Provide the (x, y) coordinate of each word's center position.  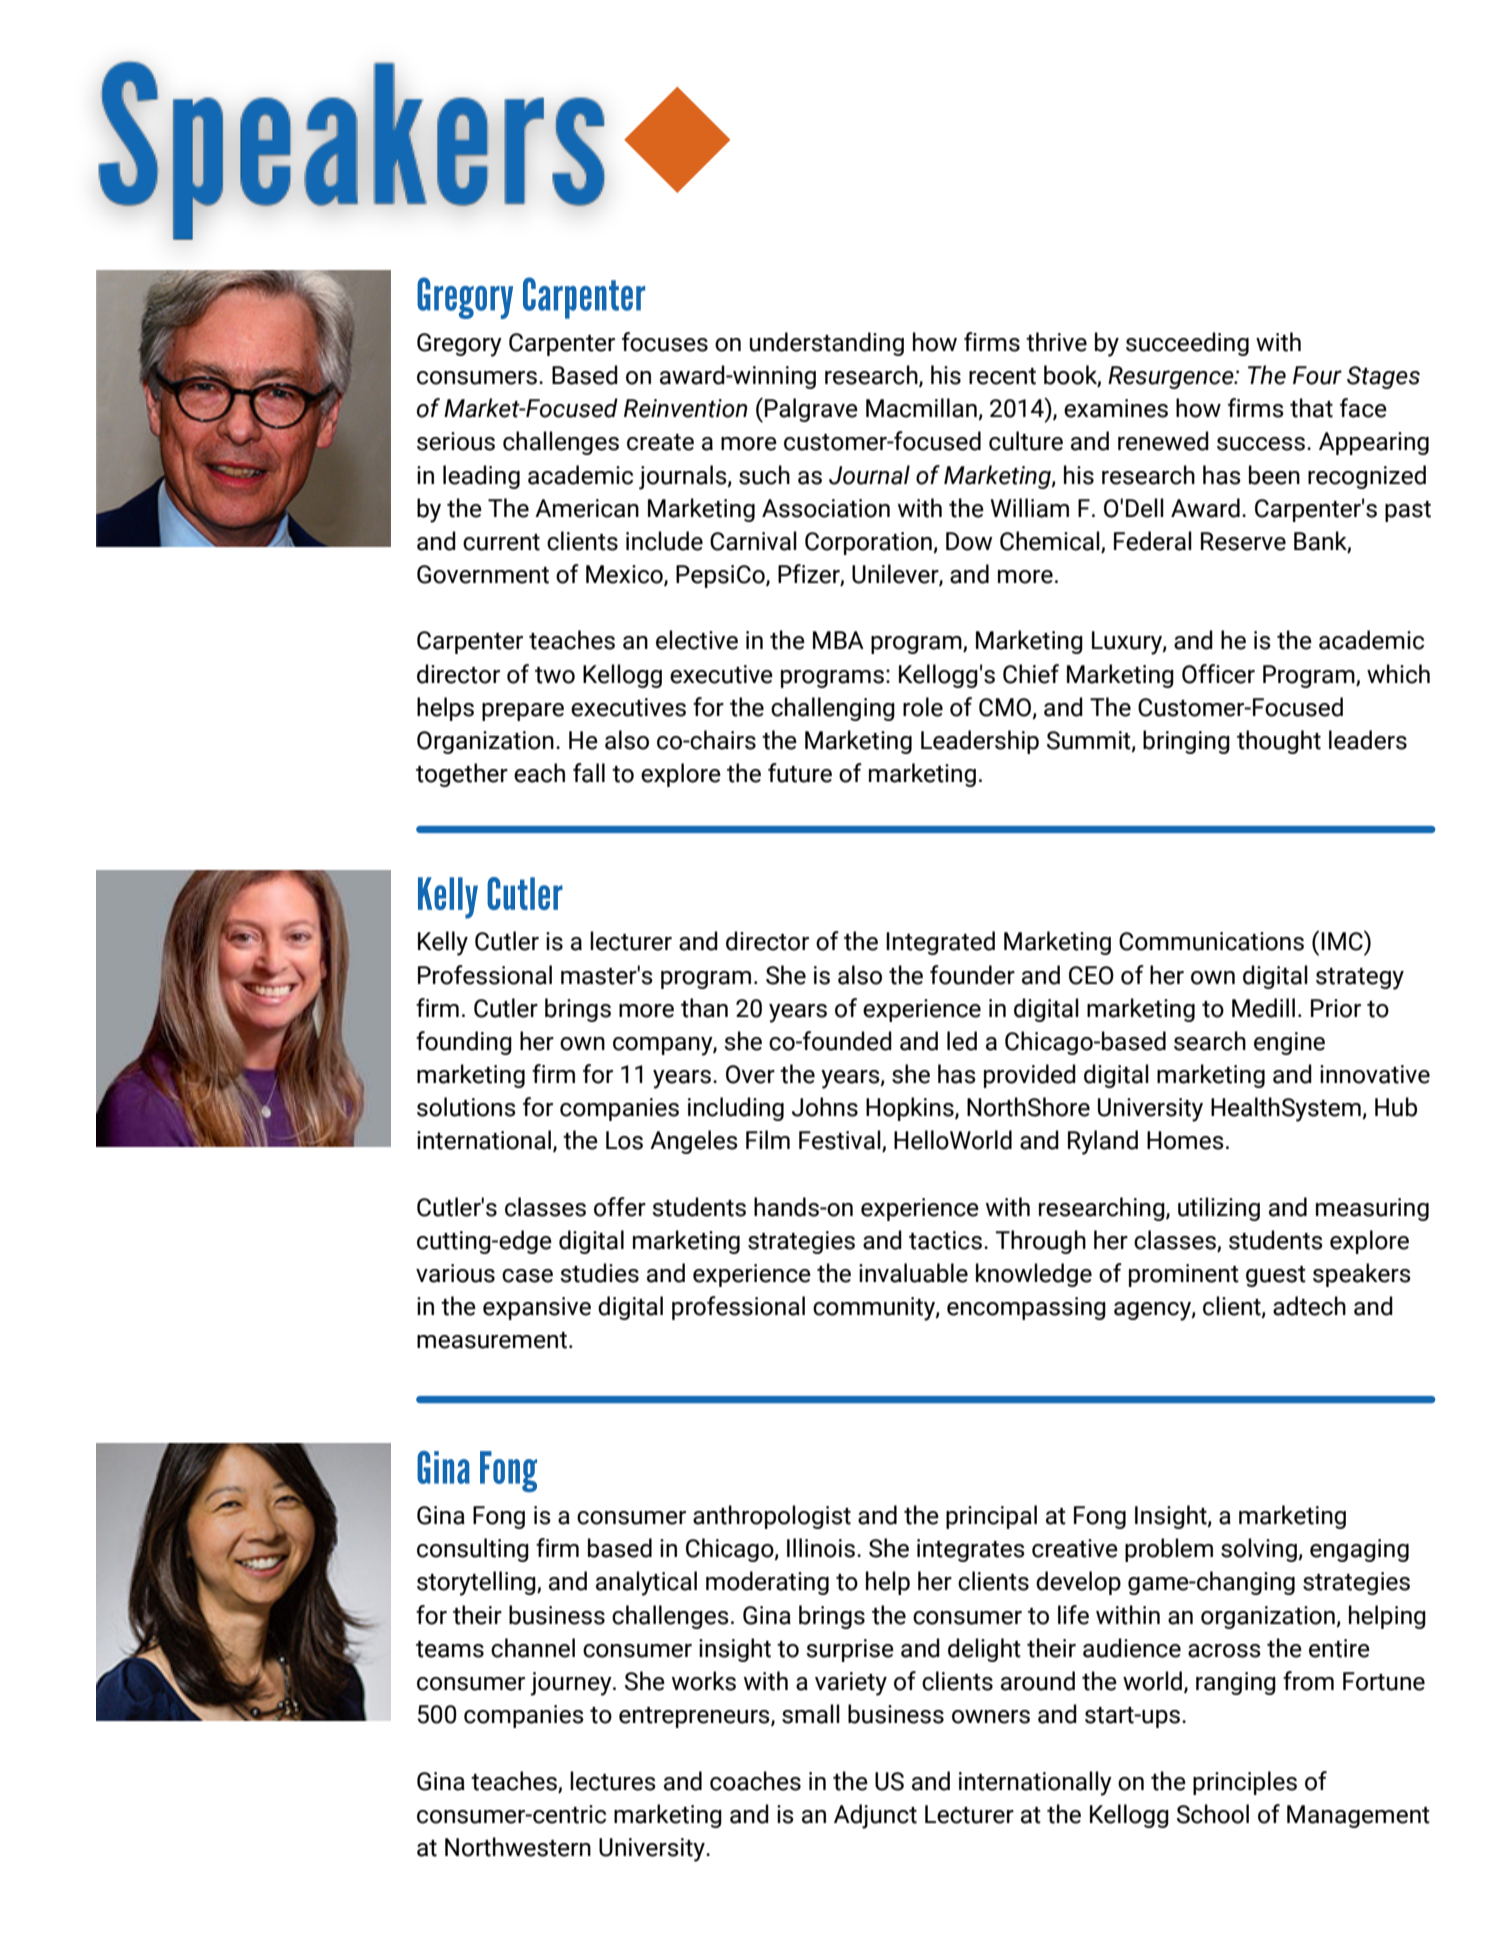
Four (1317, 375)
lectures (613, 1781)
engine (1289, 1043)
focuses (665, 342)
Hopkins (911, 1109)
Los (624, 1140)
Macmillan (922, 409)
